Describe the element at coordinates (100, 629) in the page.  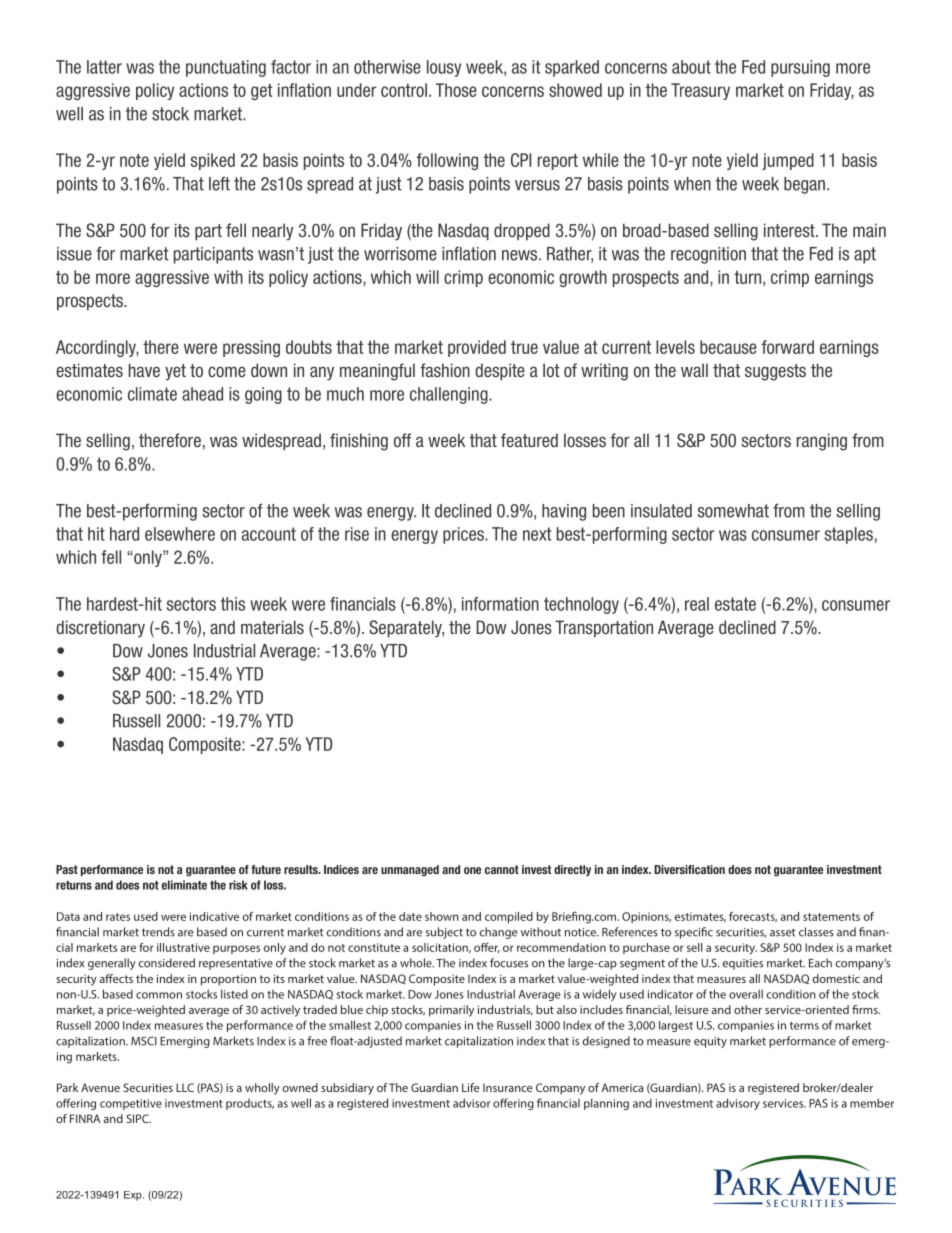
I see `discretionary` at that location.
